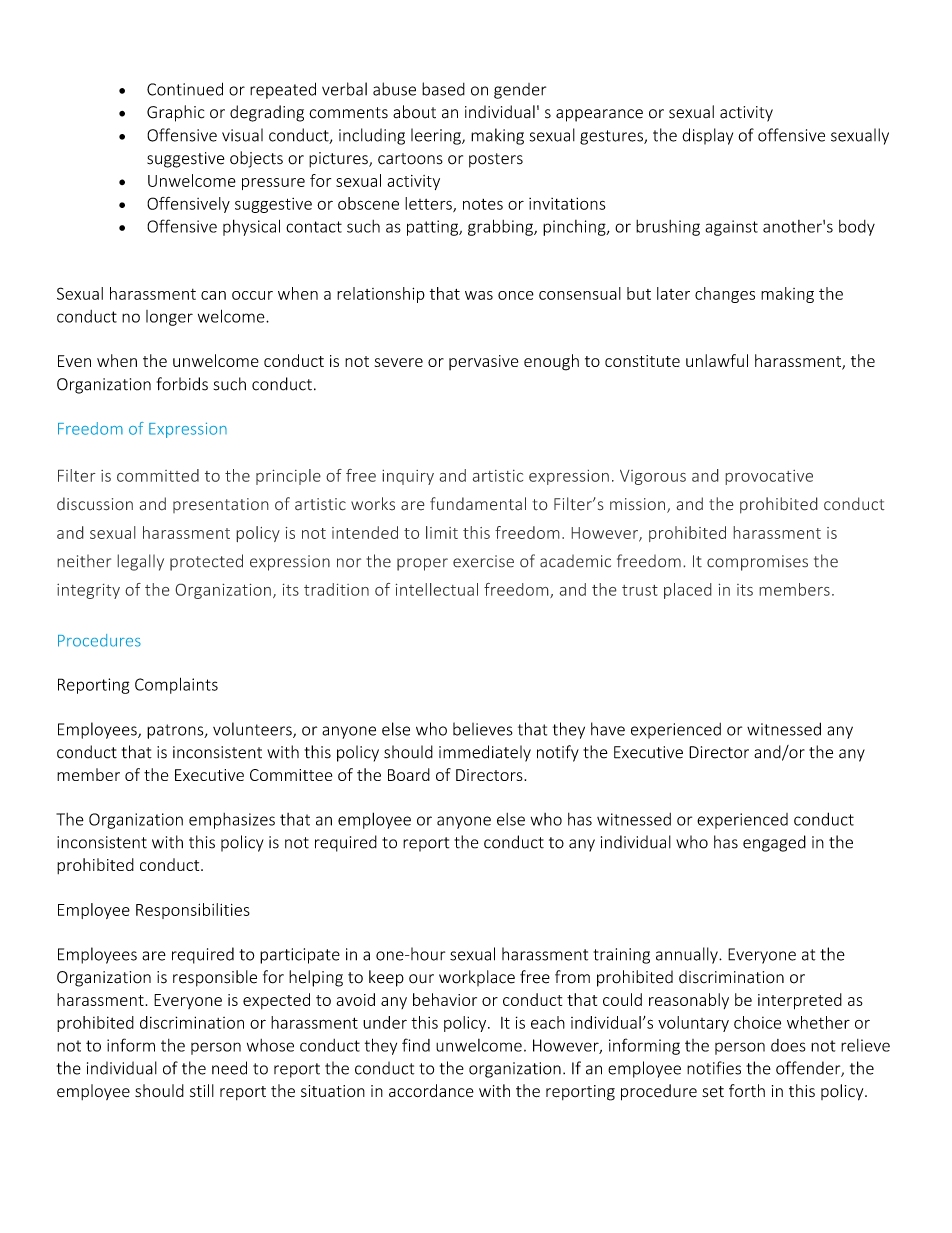 Image resolution: width=952 pixels, height=1233 pixels. Describe the element at coordinates (140, 562) in the screenshot. I see `legally` at that location.
